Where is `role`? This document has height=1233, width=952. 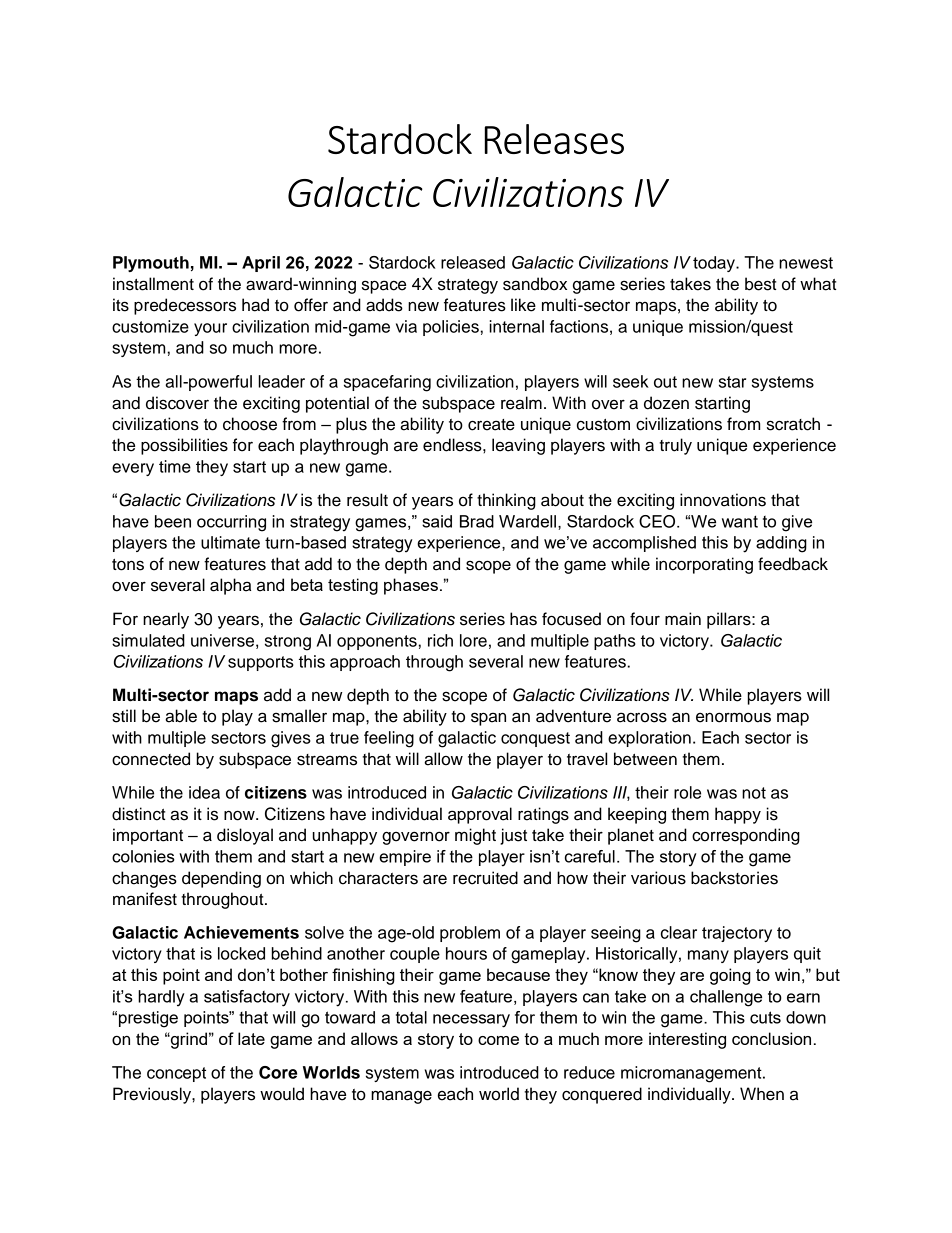
role is located at coordinates (687, 792).
